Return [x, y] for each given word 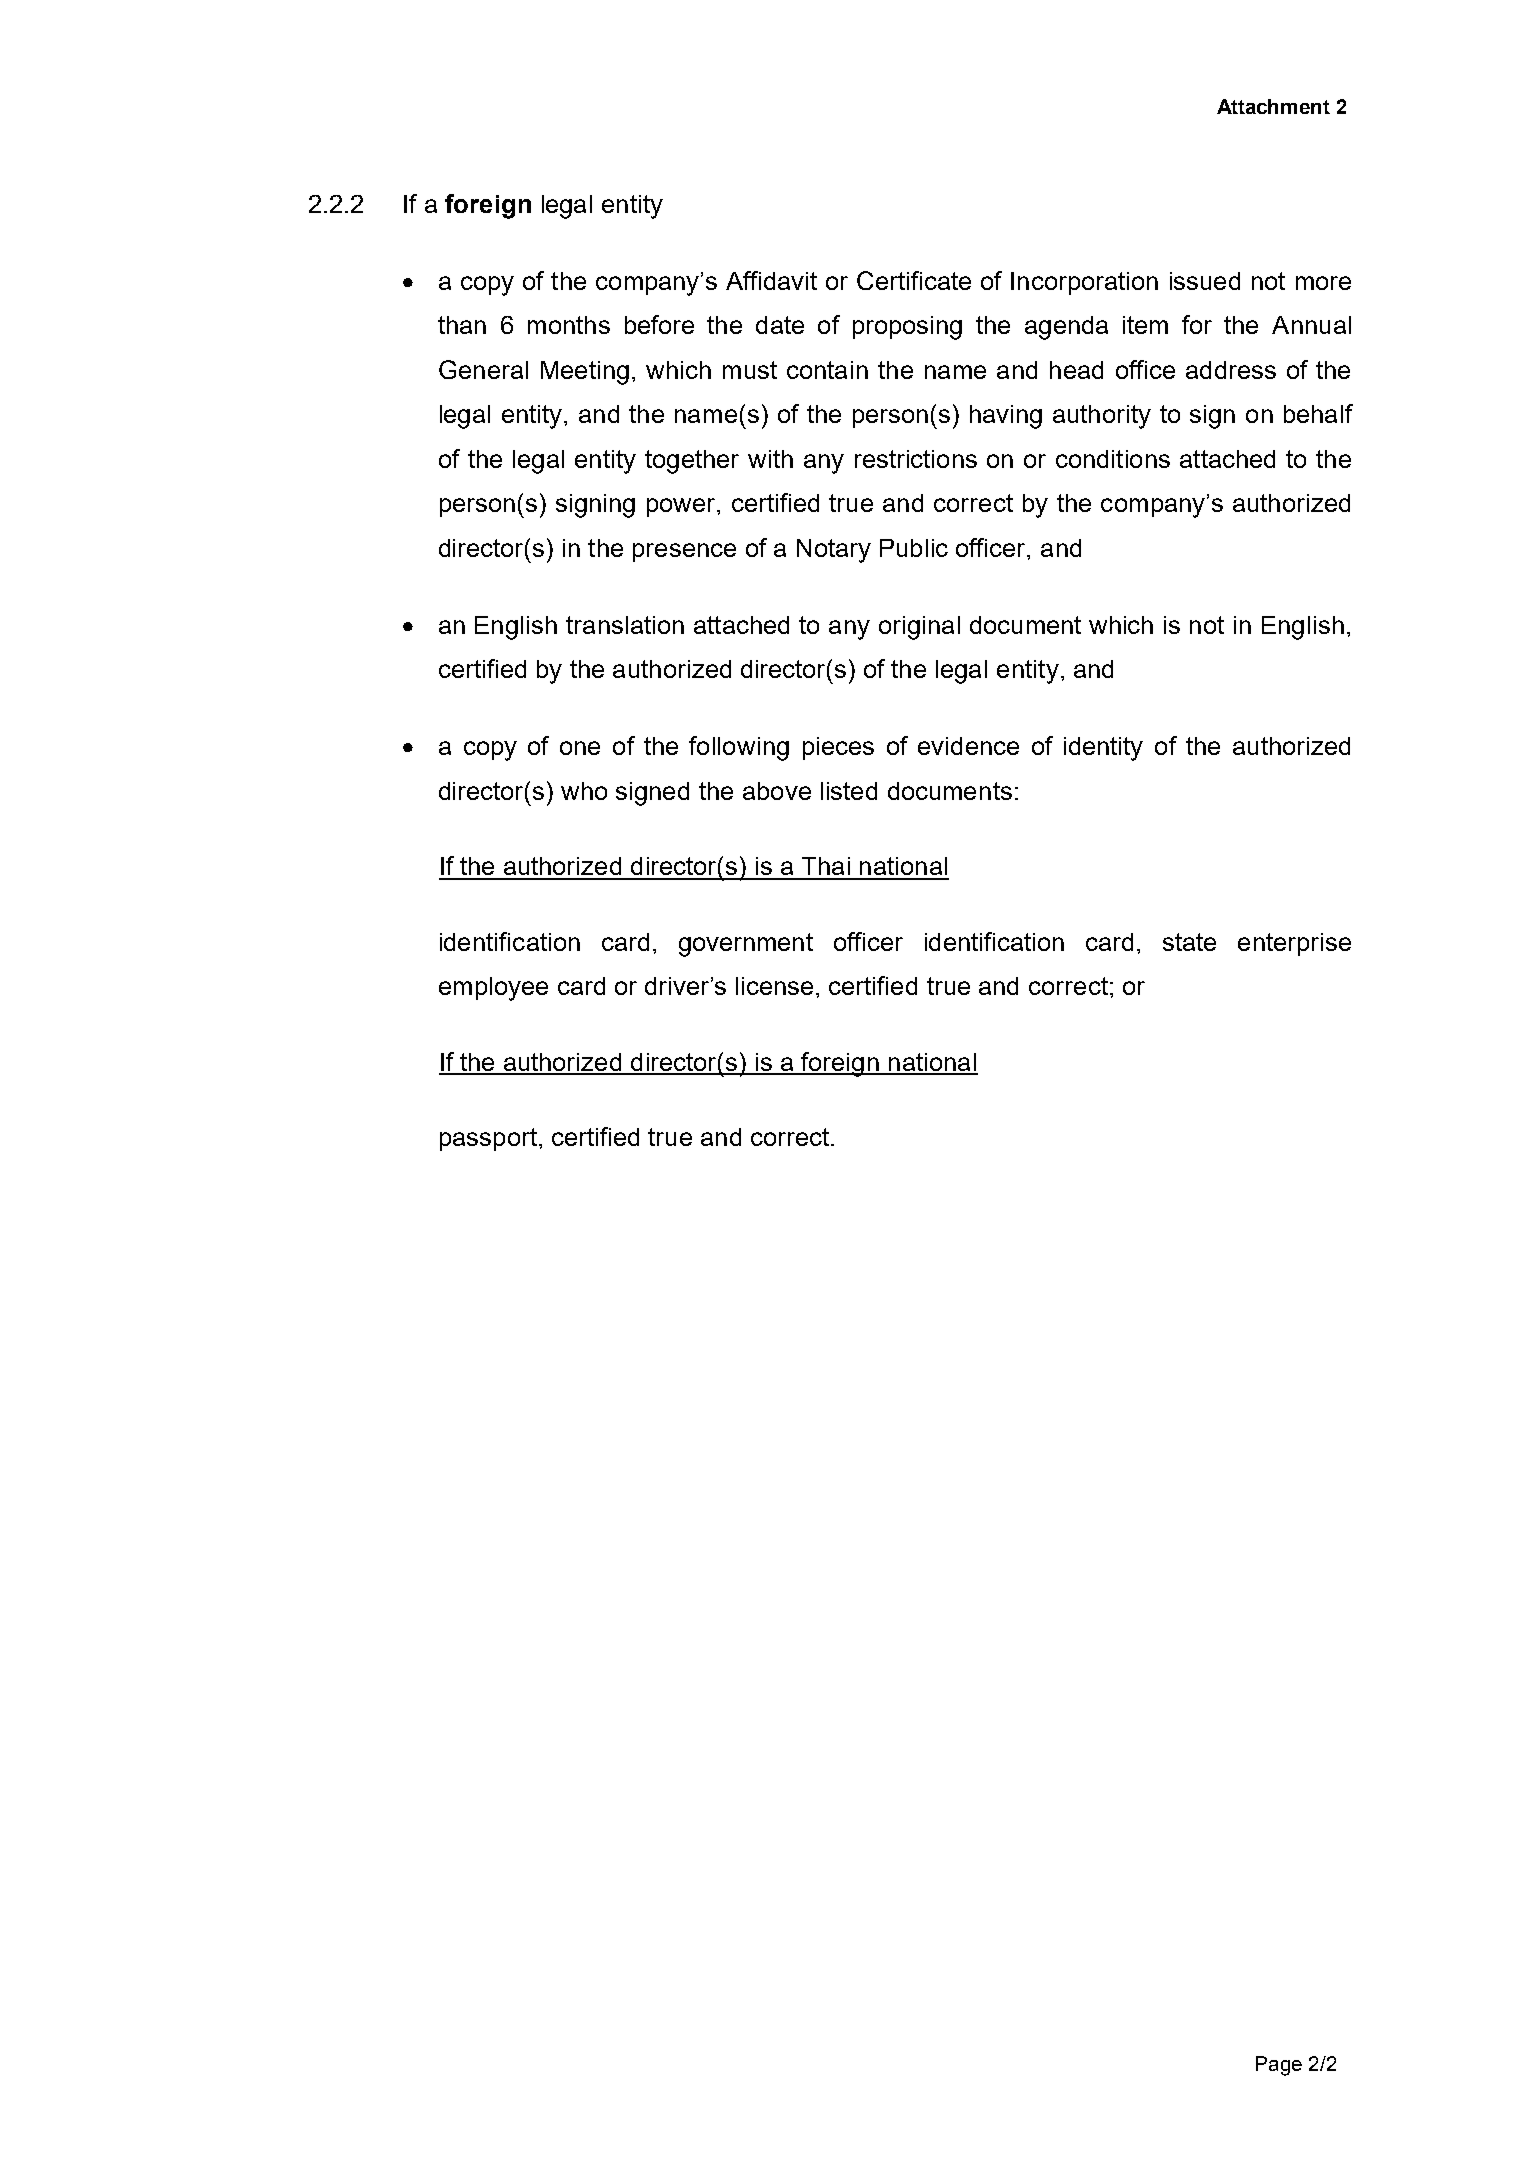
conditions [1113, 459]
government [746, 945]
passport [488, 1139]
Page [1279, 2066]
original [919, 628]
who [584, 791]
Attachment [1273, 106]
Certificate [914, 280]
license [776, 986]
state [1189, 942]
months [569, 325]
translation [625, 625]
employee [493, 989]
